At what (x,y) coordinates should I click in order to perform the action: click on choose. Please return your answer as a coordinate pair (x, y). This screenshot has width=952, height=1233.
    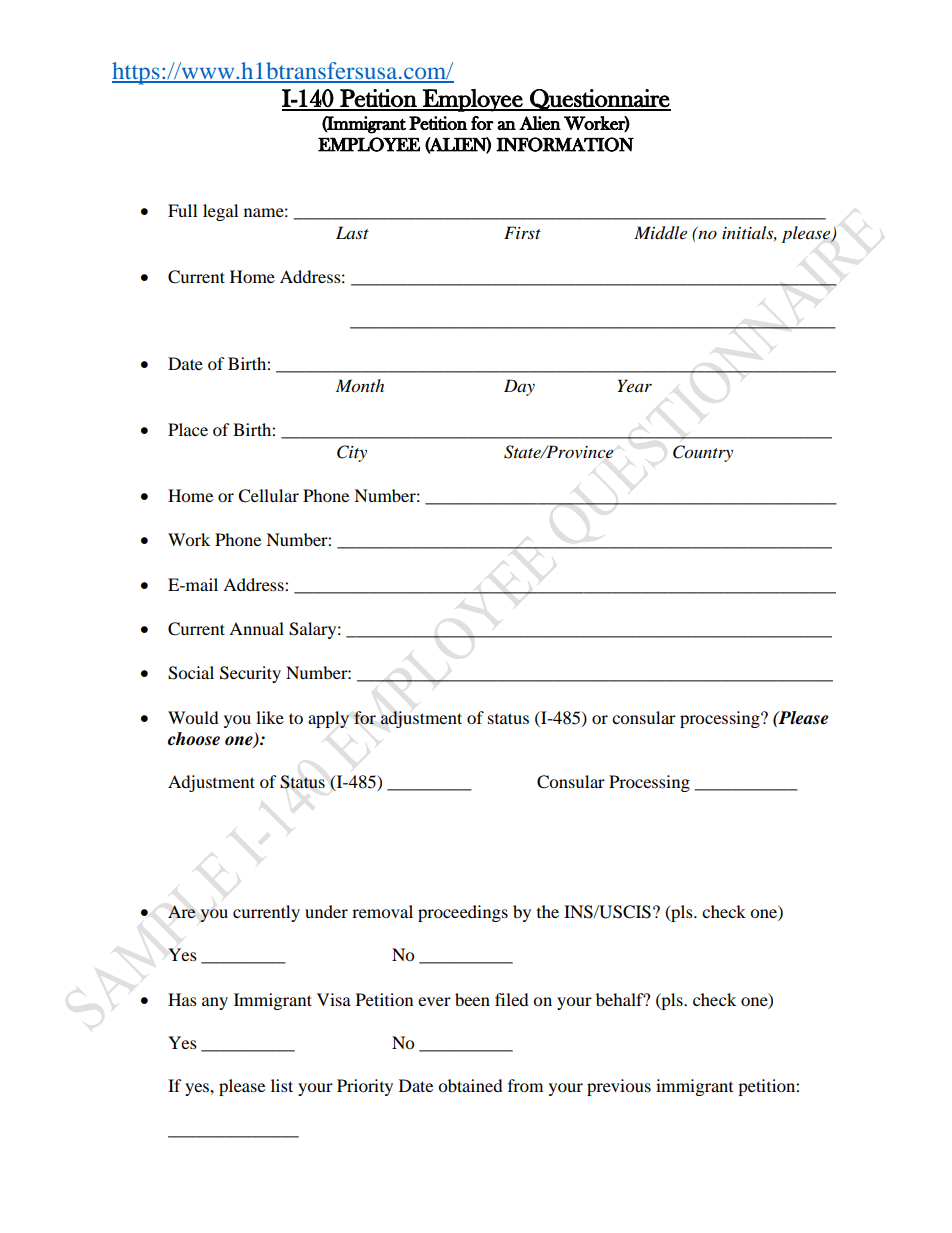
    Looking at the image, I should click on (194, 739).
